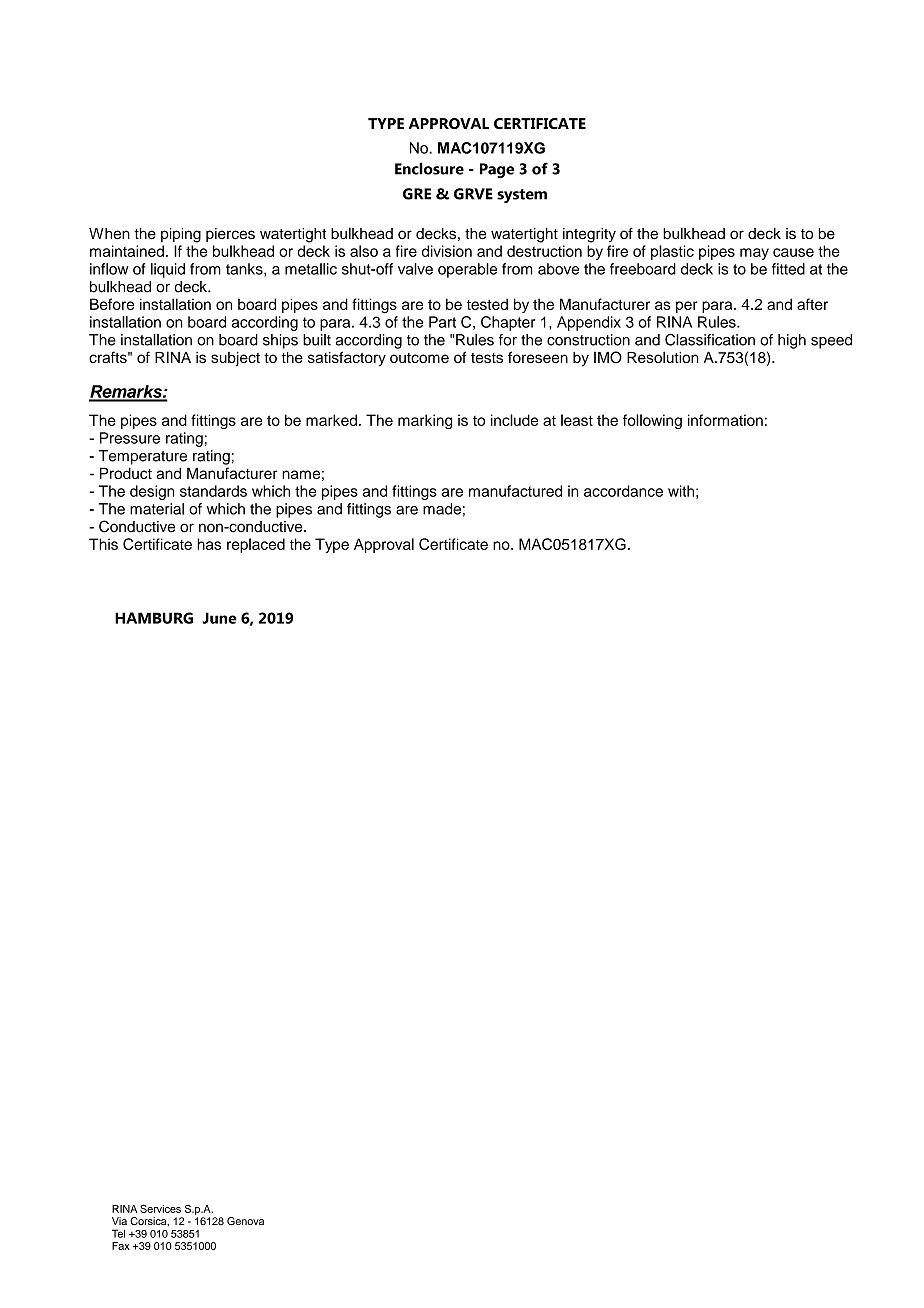 This page has height=1308, width=924. Describe the element at coordinates (119, 1221) in the page. I see `Via` at that location.
